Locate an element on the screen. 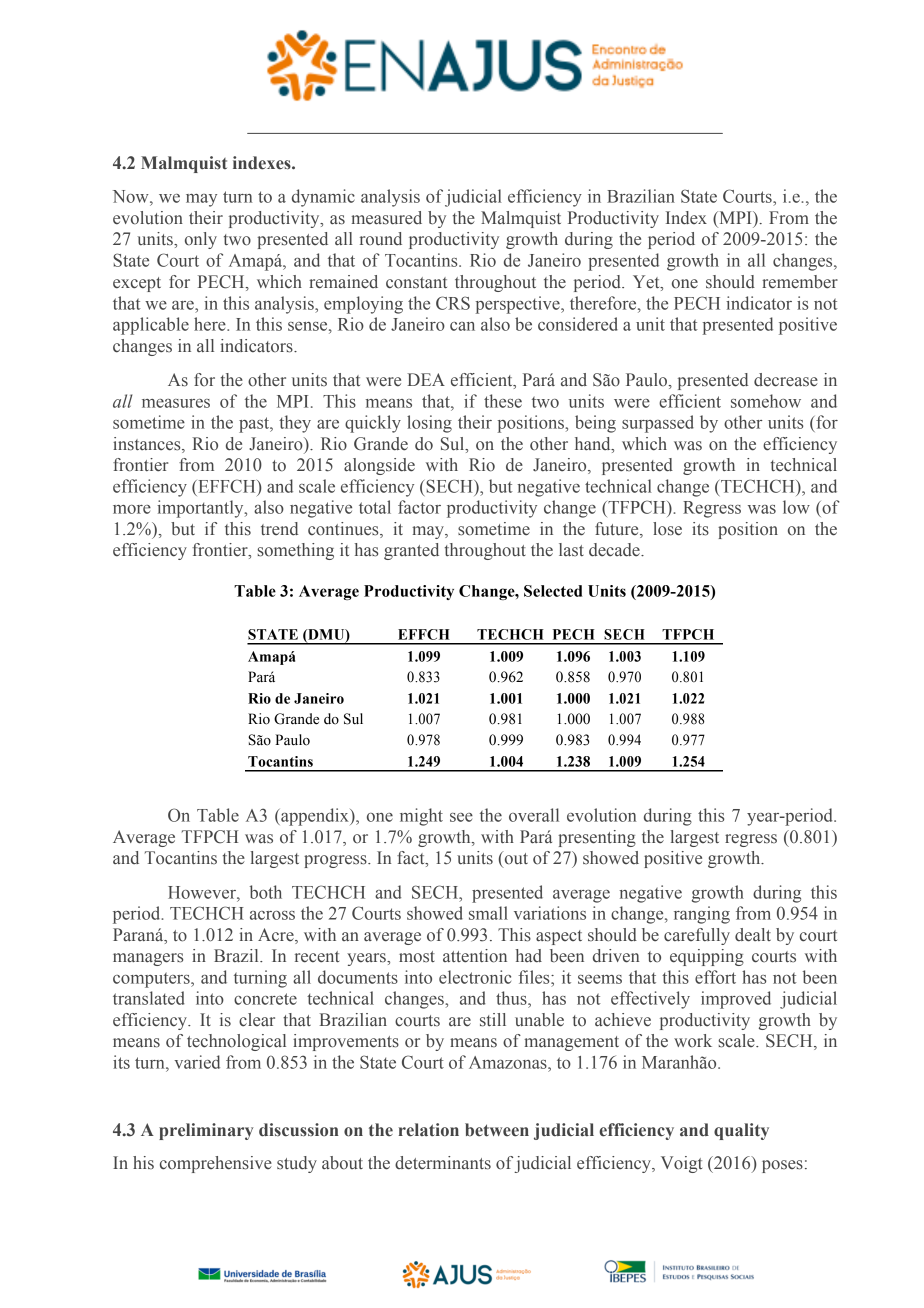 This screenshot has width=924, height=1308. quality is located at coordinates (741, 1131).
